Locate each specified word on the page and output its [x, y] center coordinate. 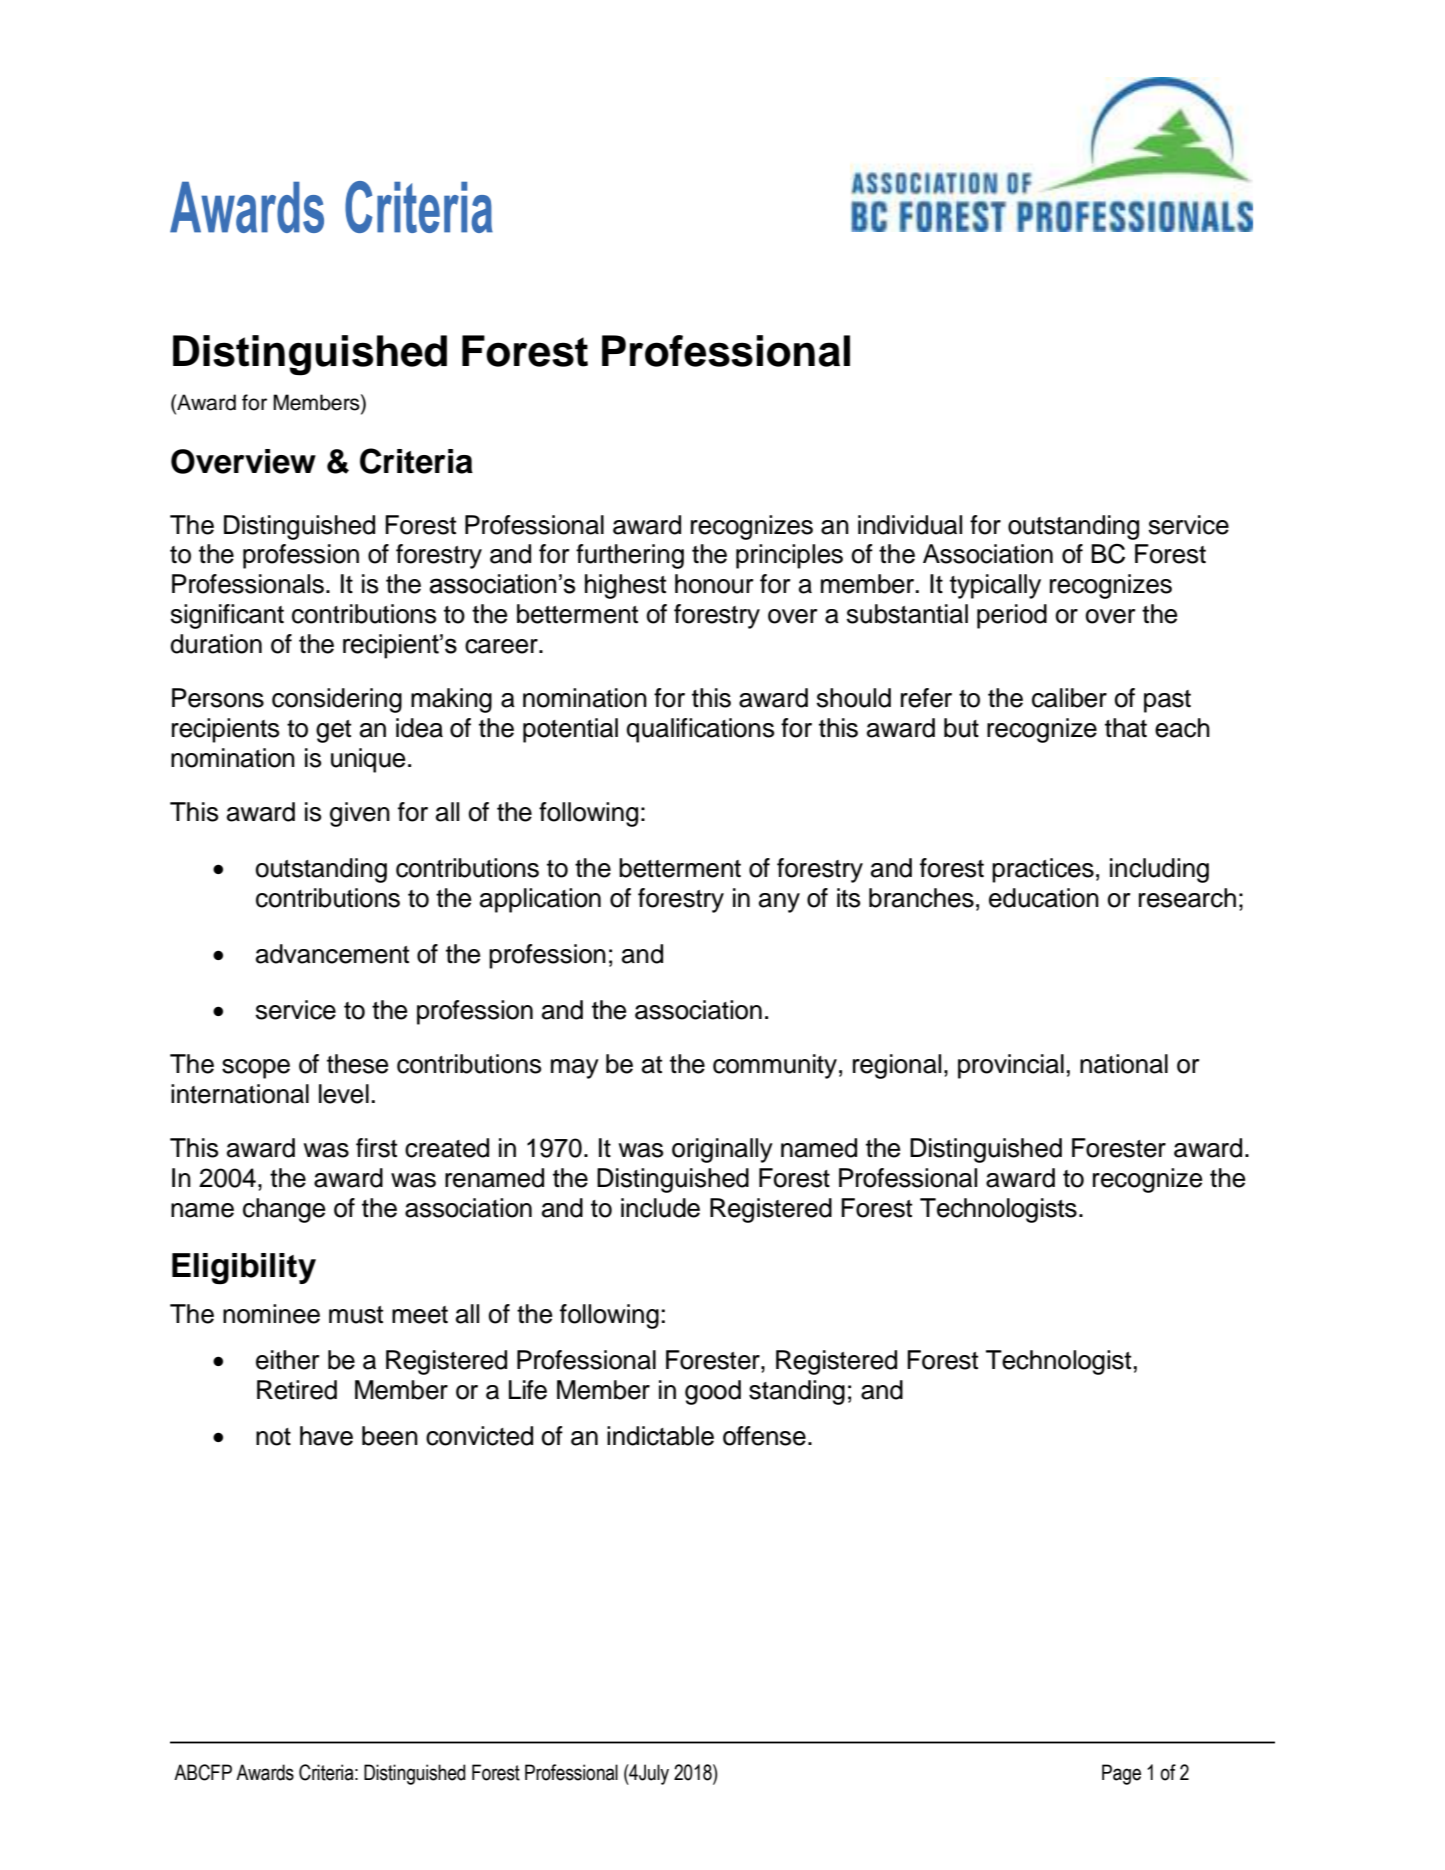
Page [1121, 1774]
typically [995, 586]
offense [764, 1436]
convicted [479, 1436]
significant [227, 616]
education [1044, 898]
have [326, 1436]
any [779, 903]
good [713, 1392]
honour [714, 584]
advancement [332, 954]
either [287, 1360]
